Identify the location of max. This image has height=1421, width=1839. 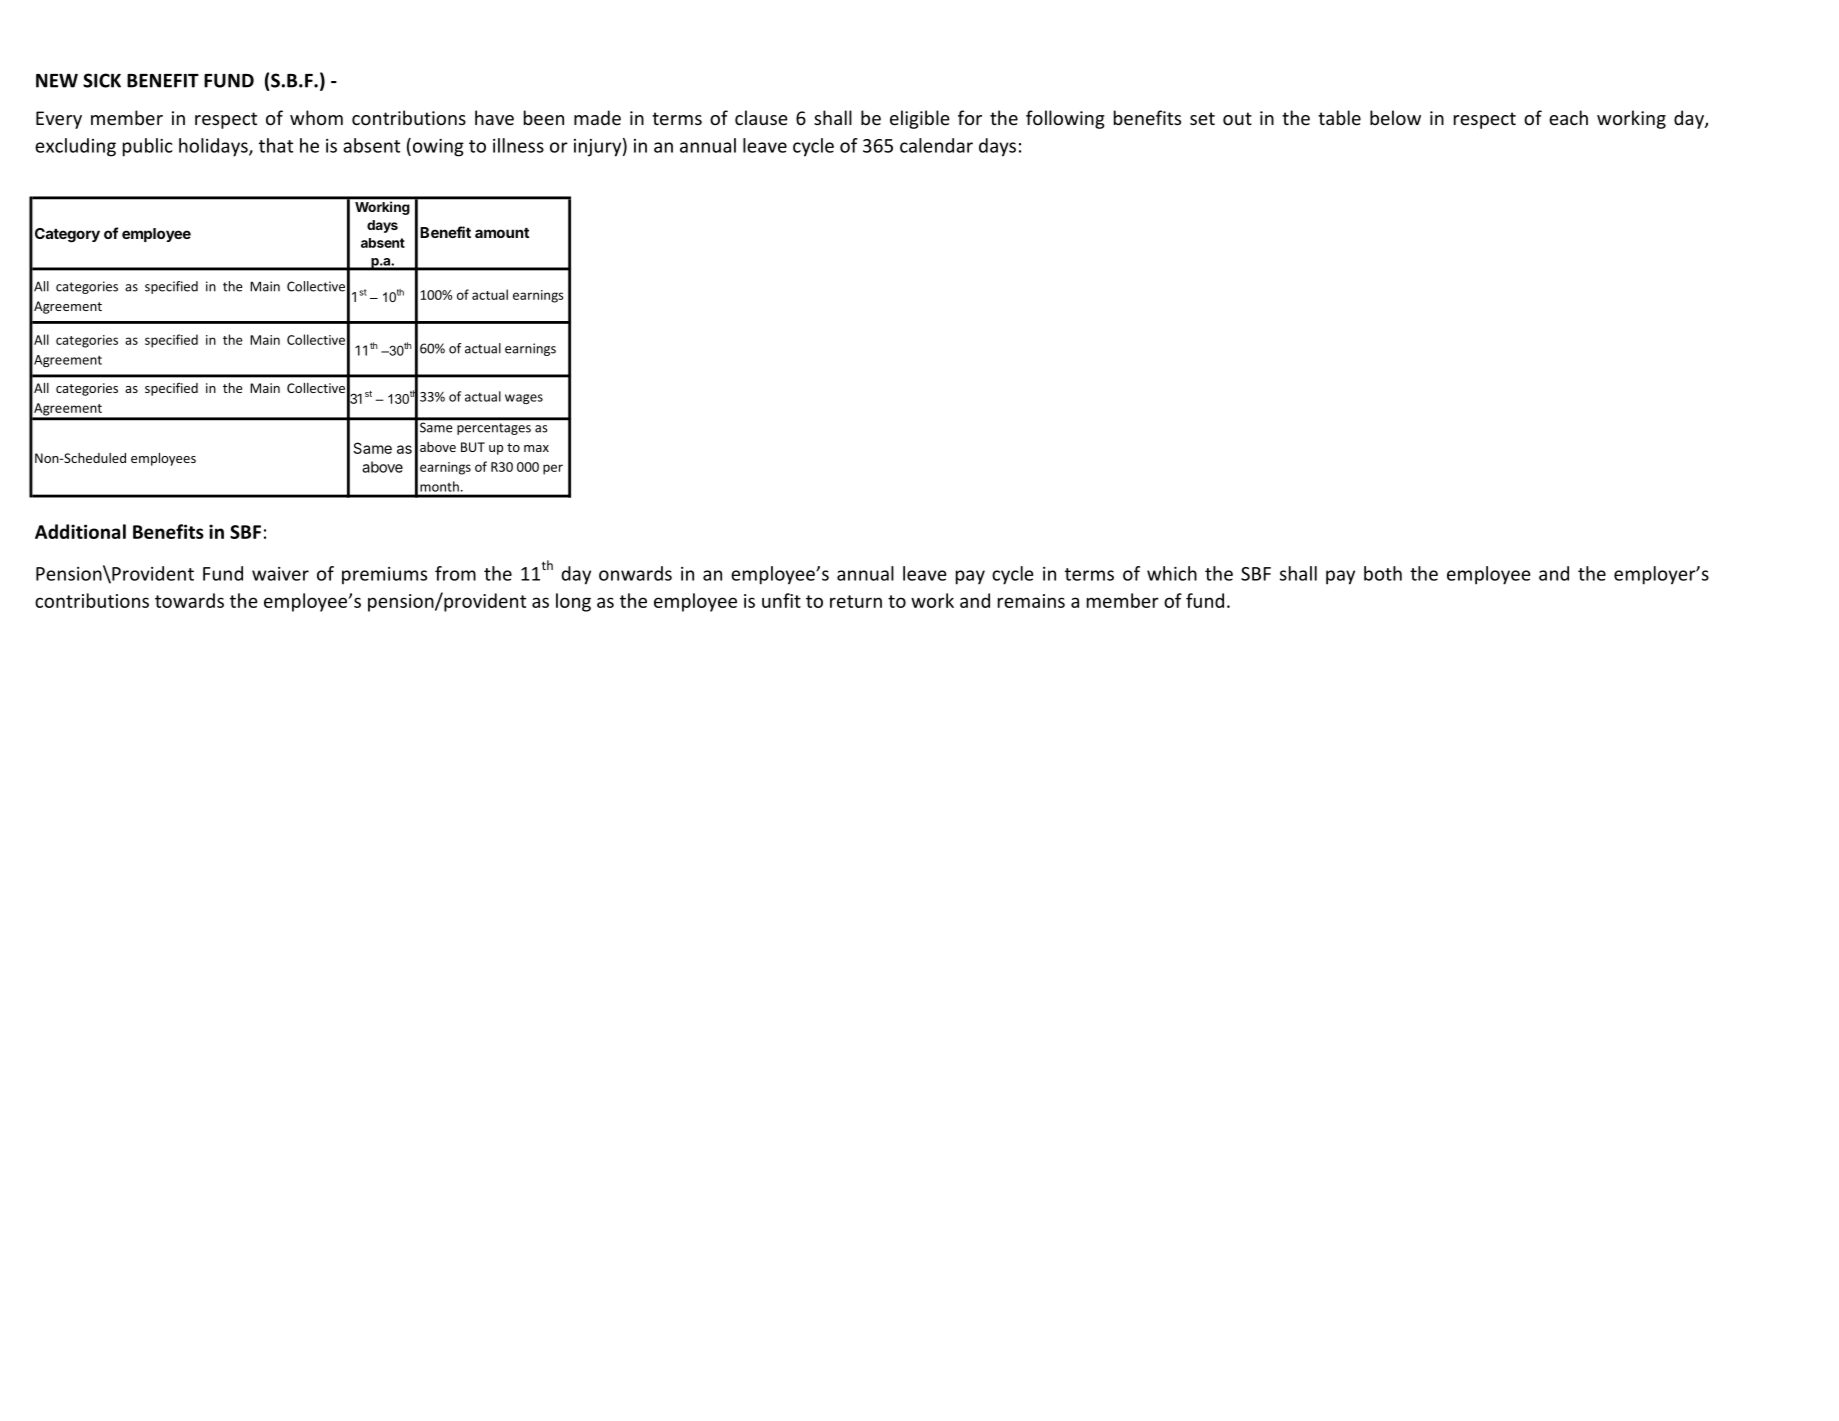
(536, 448).
